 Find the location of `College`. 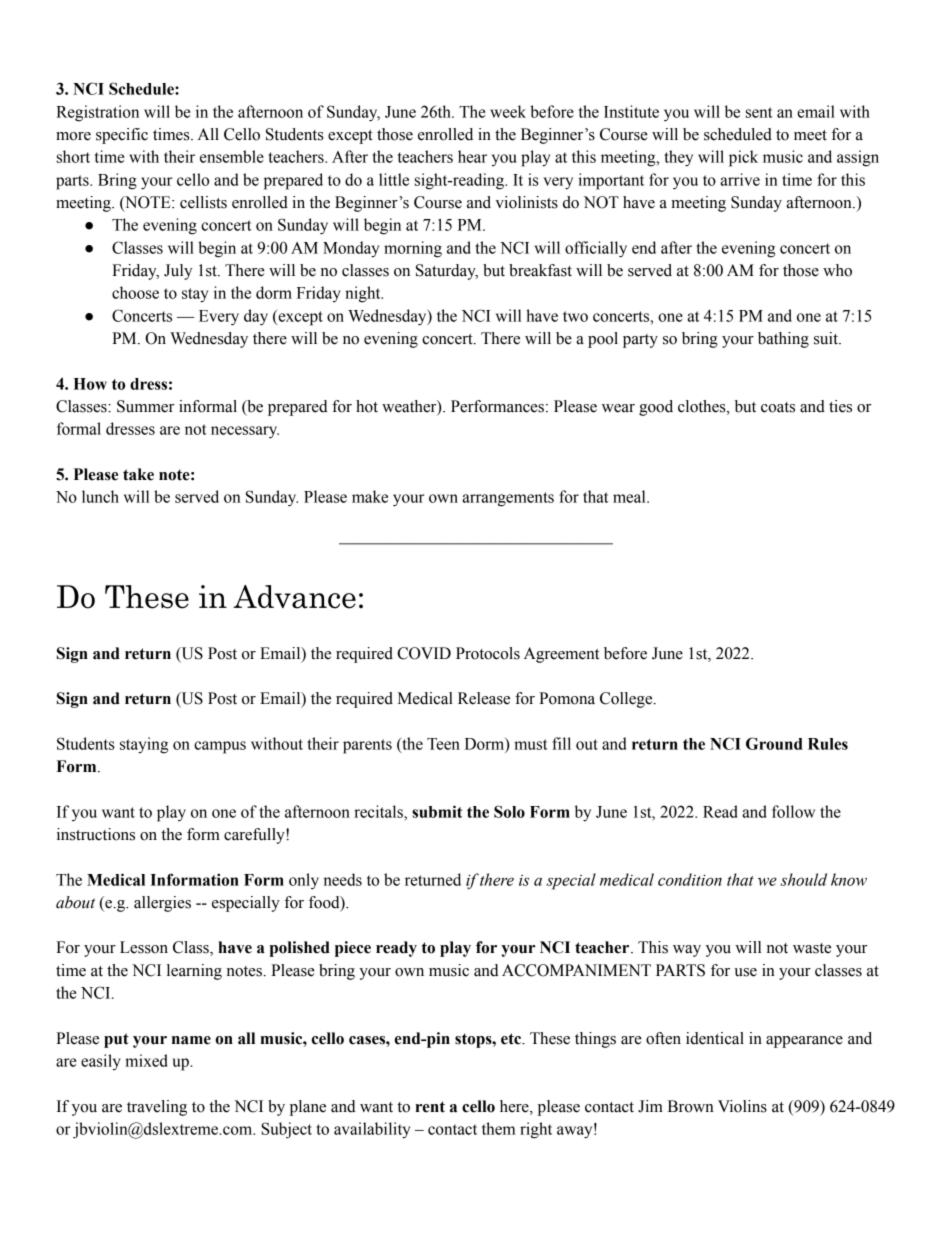

College is located at coordinates (627, 700).
